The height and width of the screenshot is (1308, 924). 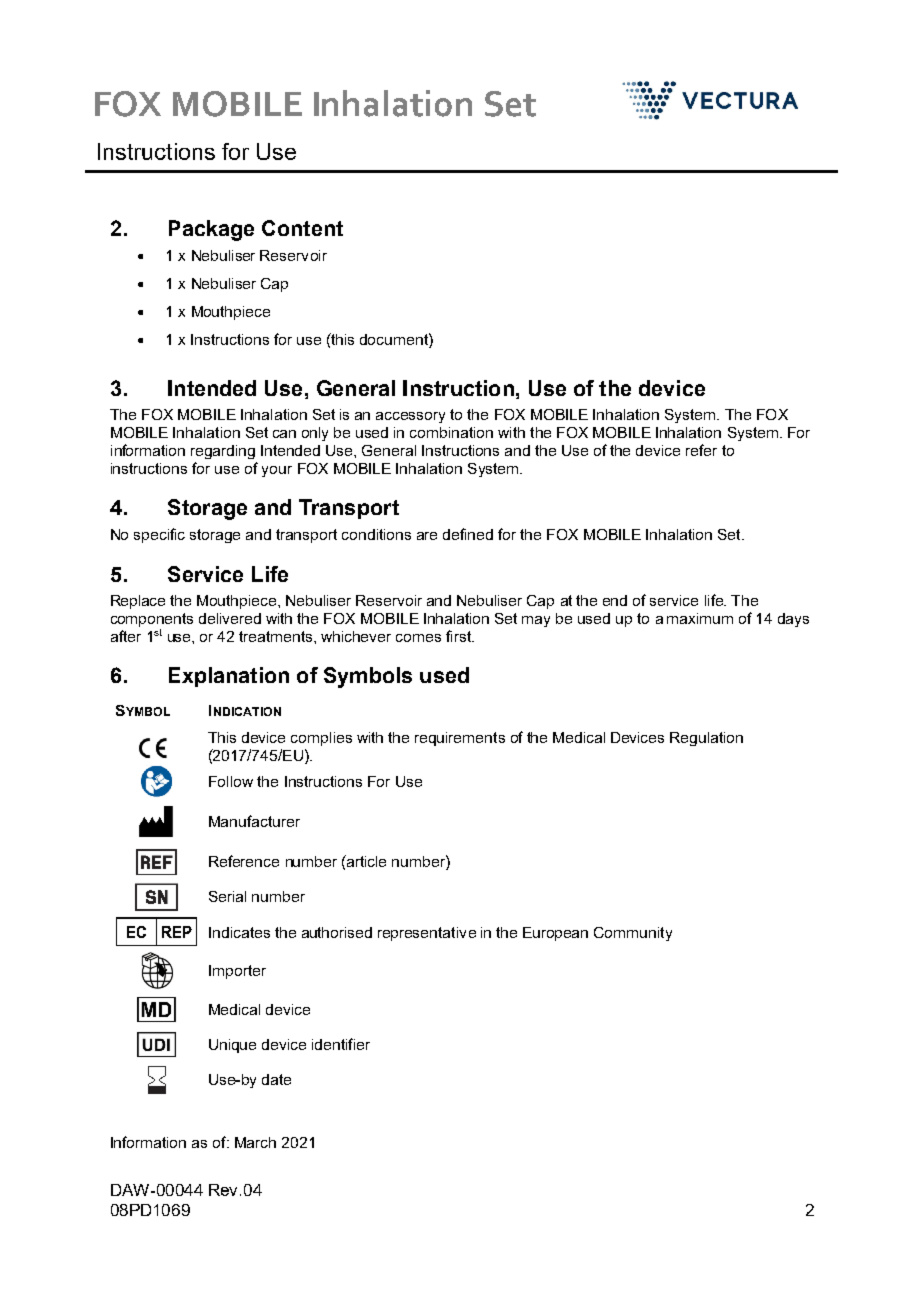 What do you see at coordinates (211, 230) in the screenshot?
I see `Package` at bounding box center [211, 230].
